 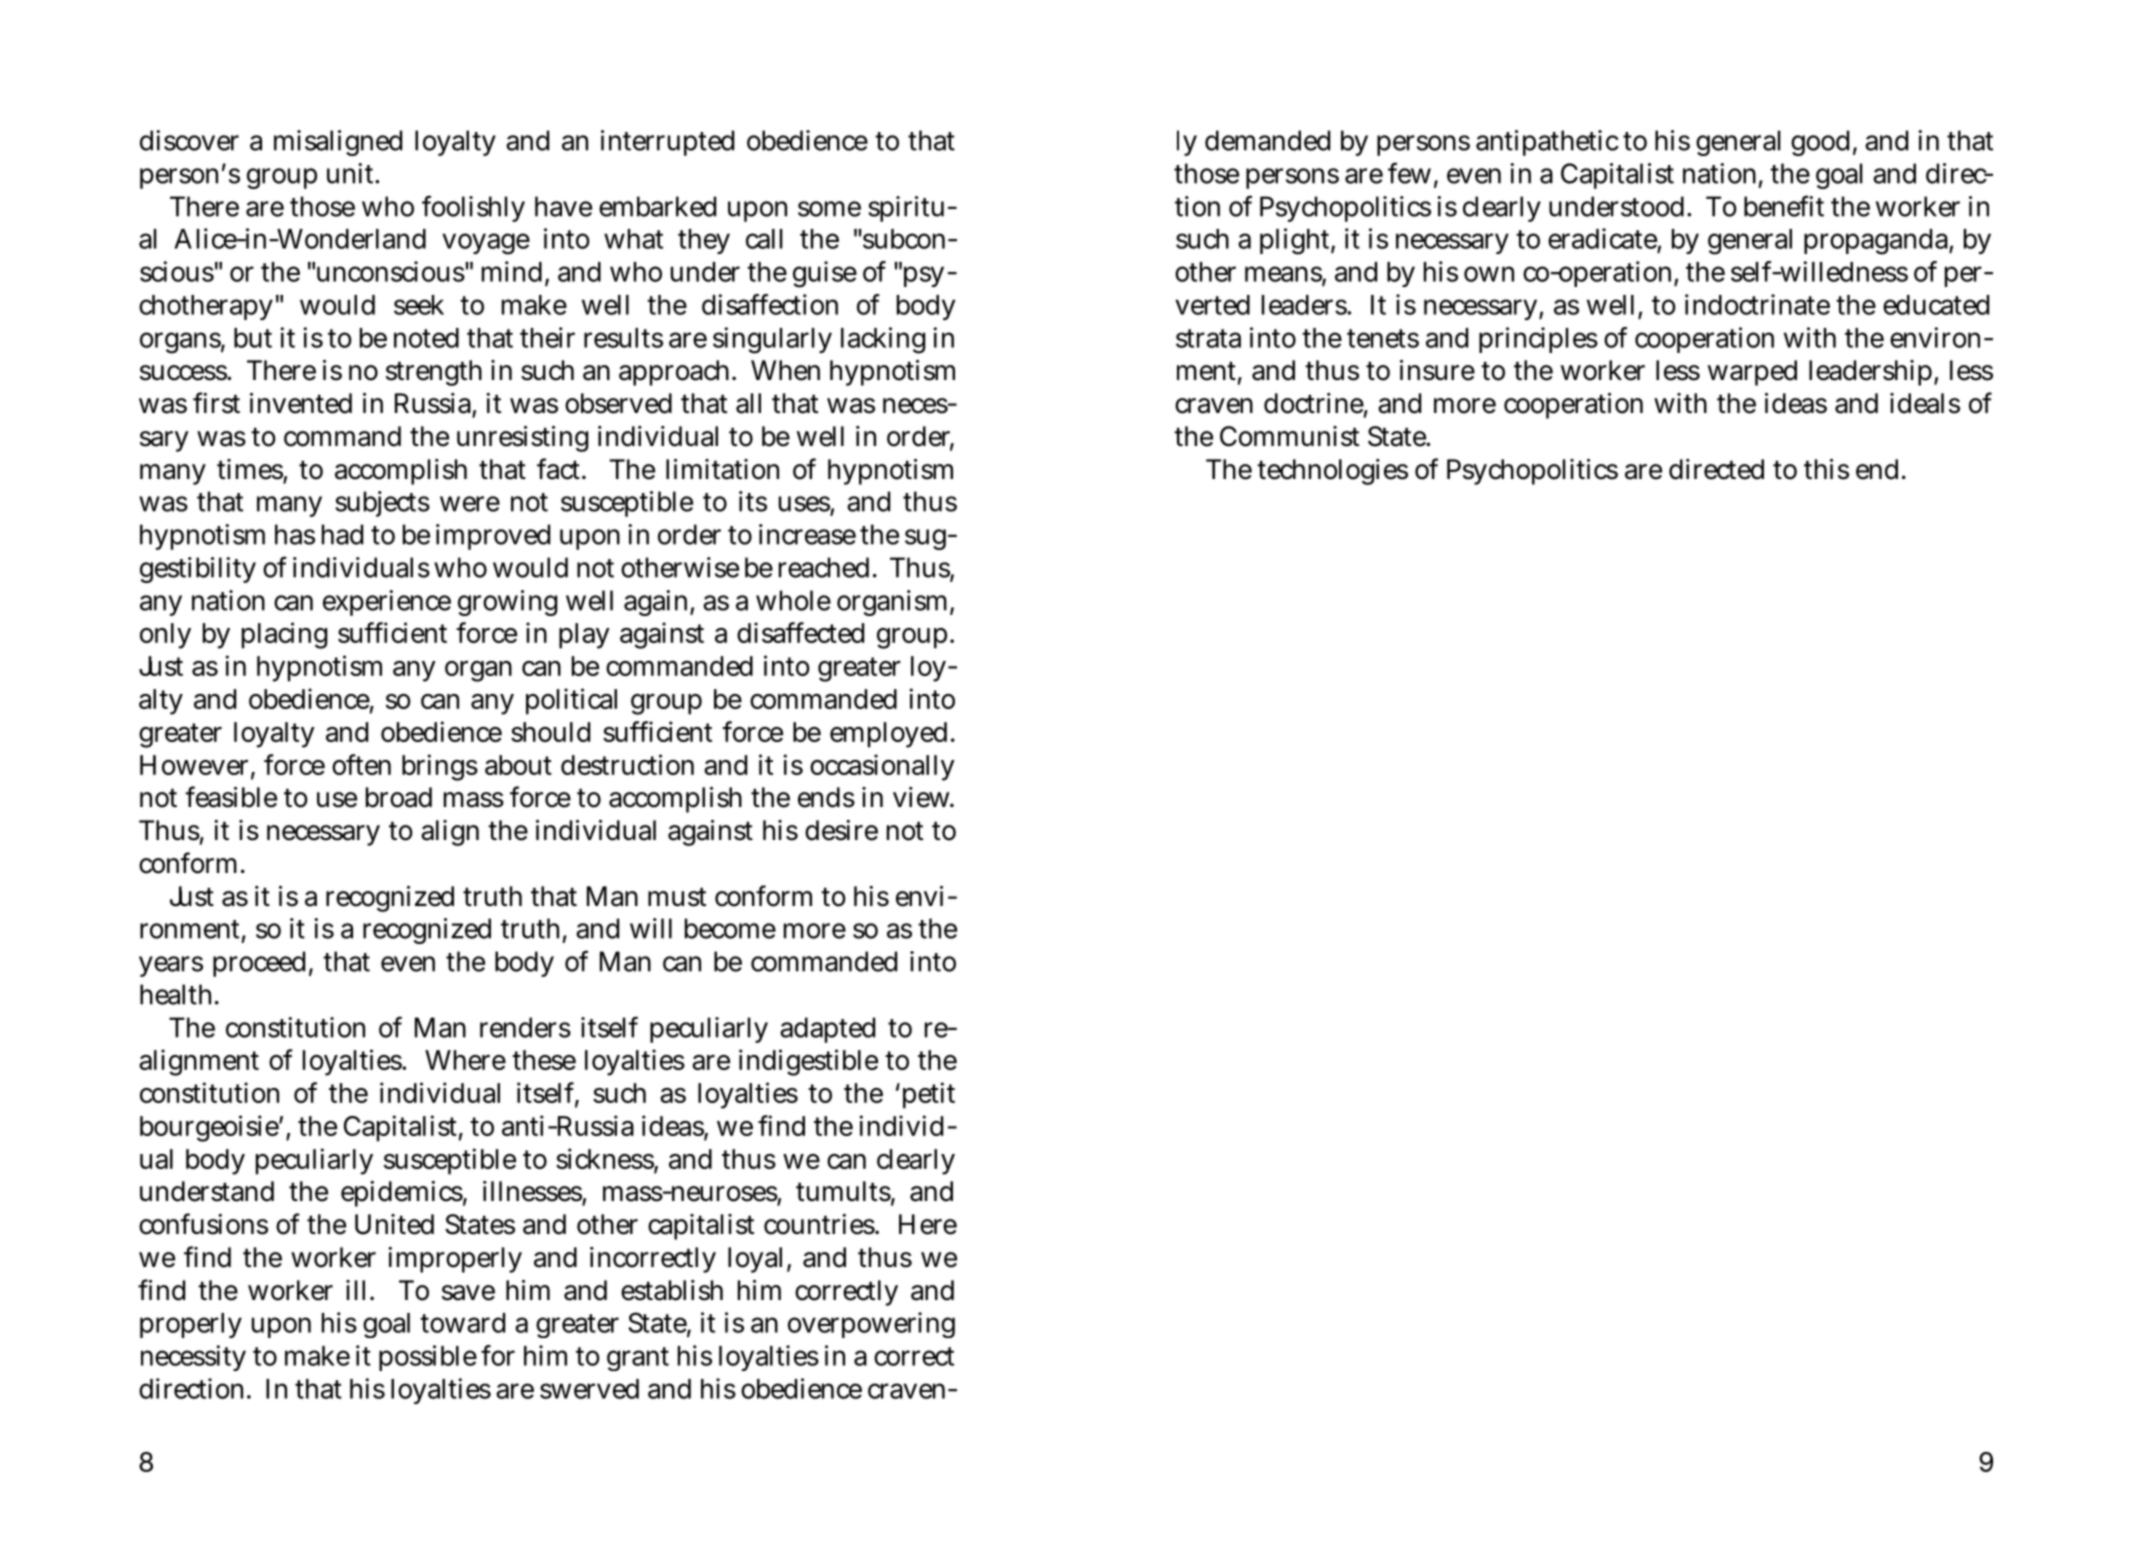 I want to click on Communist, so click(x=1289, y=436).
